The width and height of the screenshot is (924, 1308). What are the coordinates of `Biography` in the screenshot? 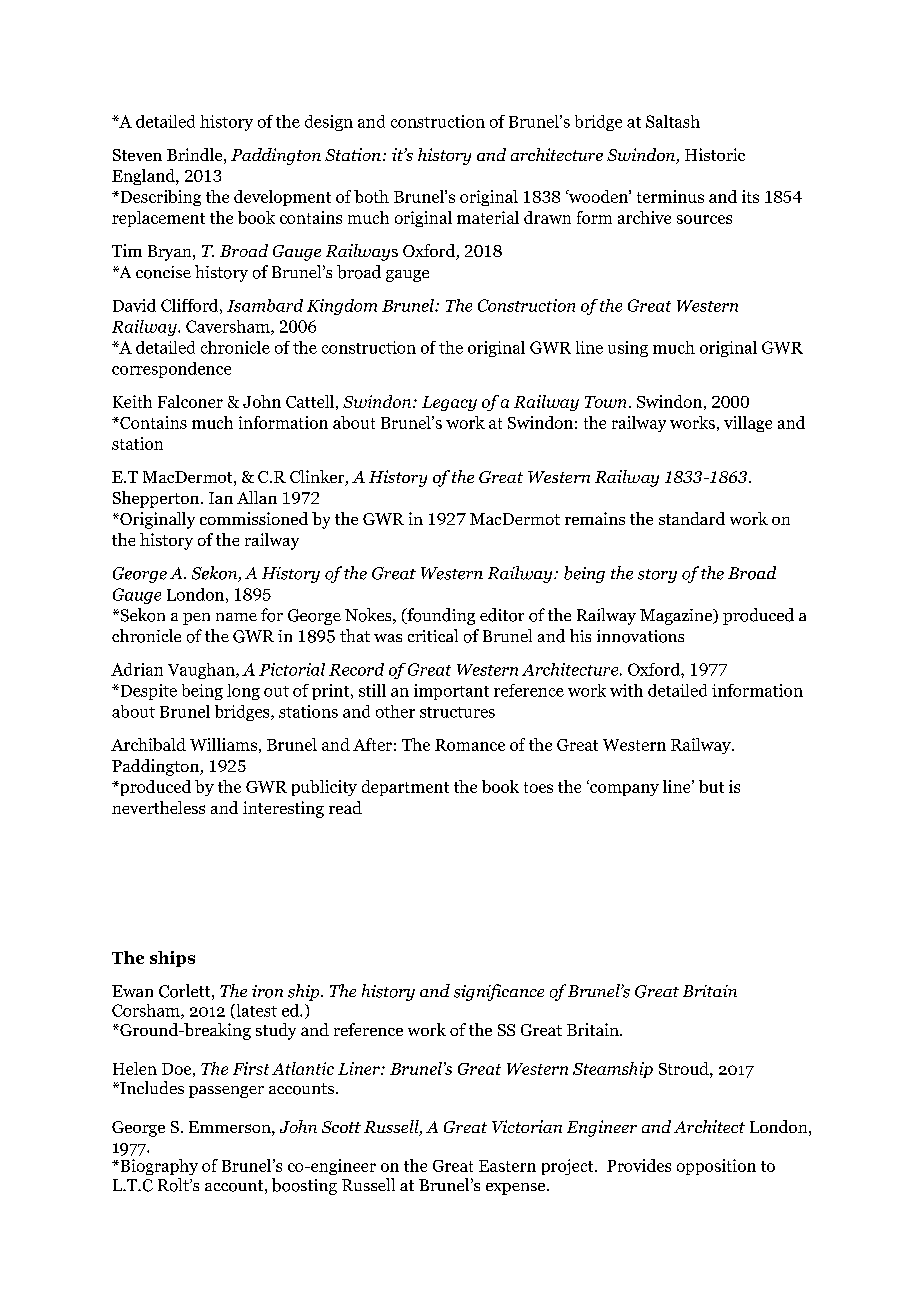 It's located at (158, 1167).
